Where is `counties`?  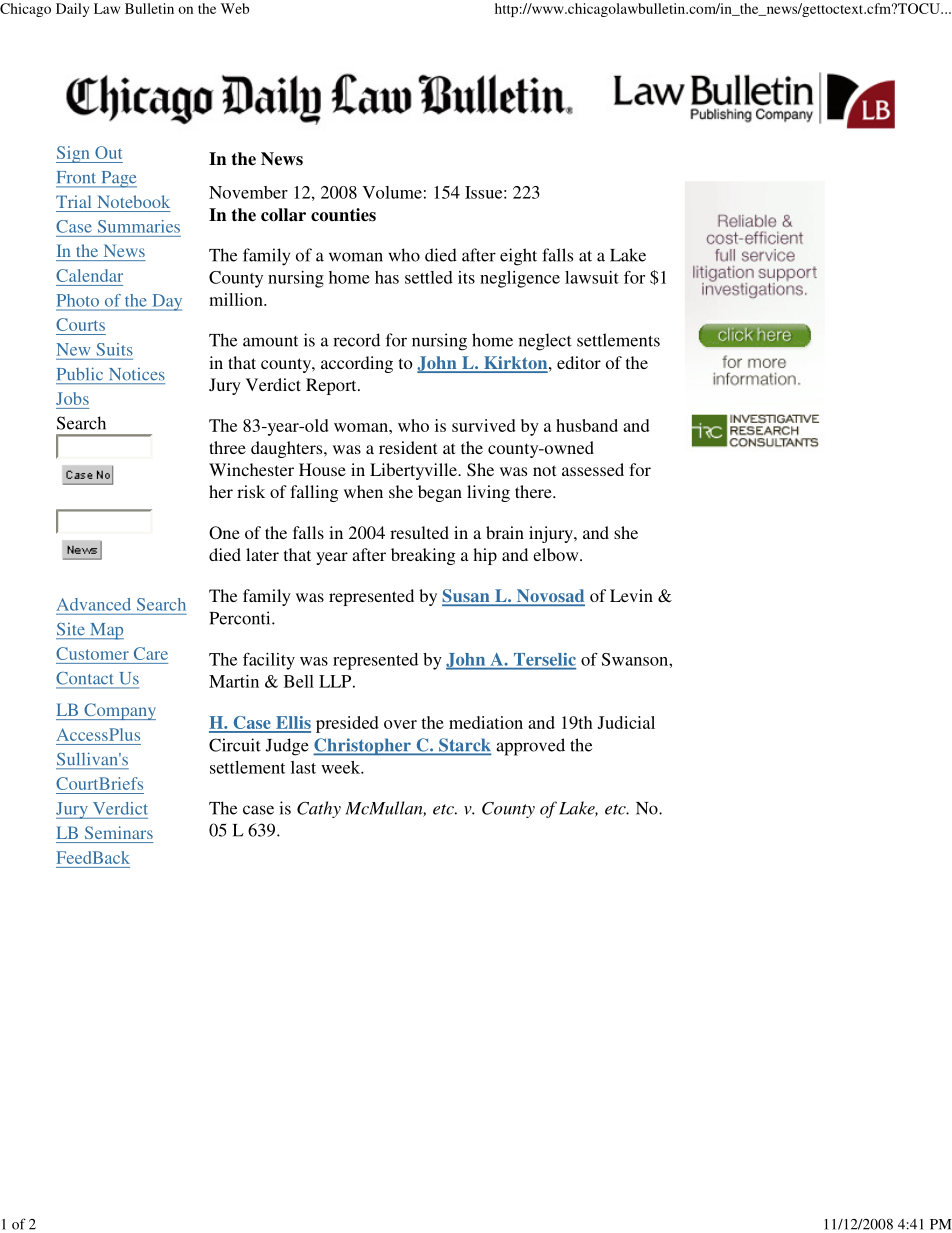 counties is located at coordinates (343, 215).
